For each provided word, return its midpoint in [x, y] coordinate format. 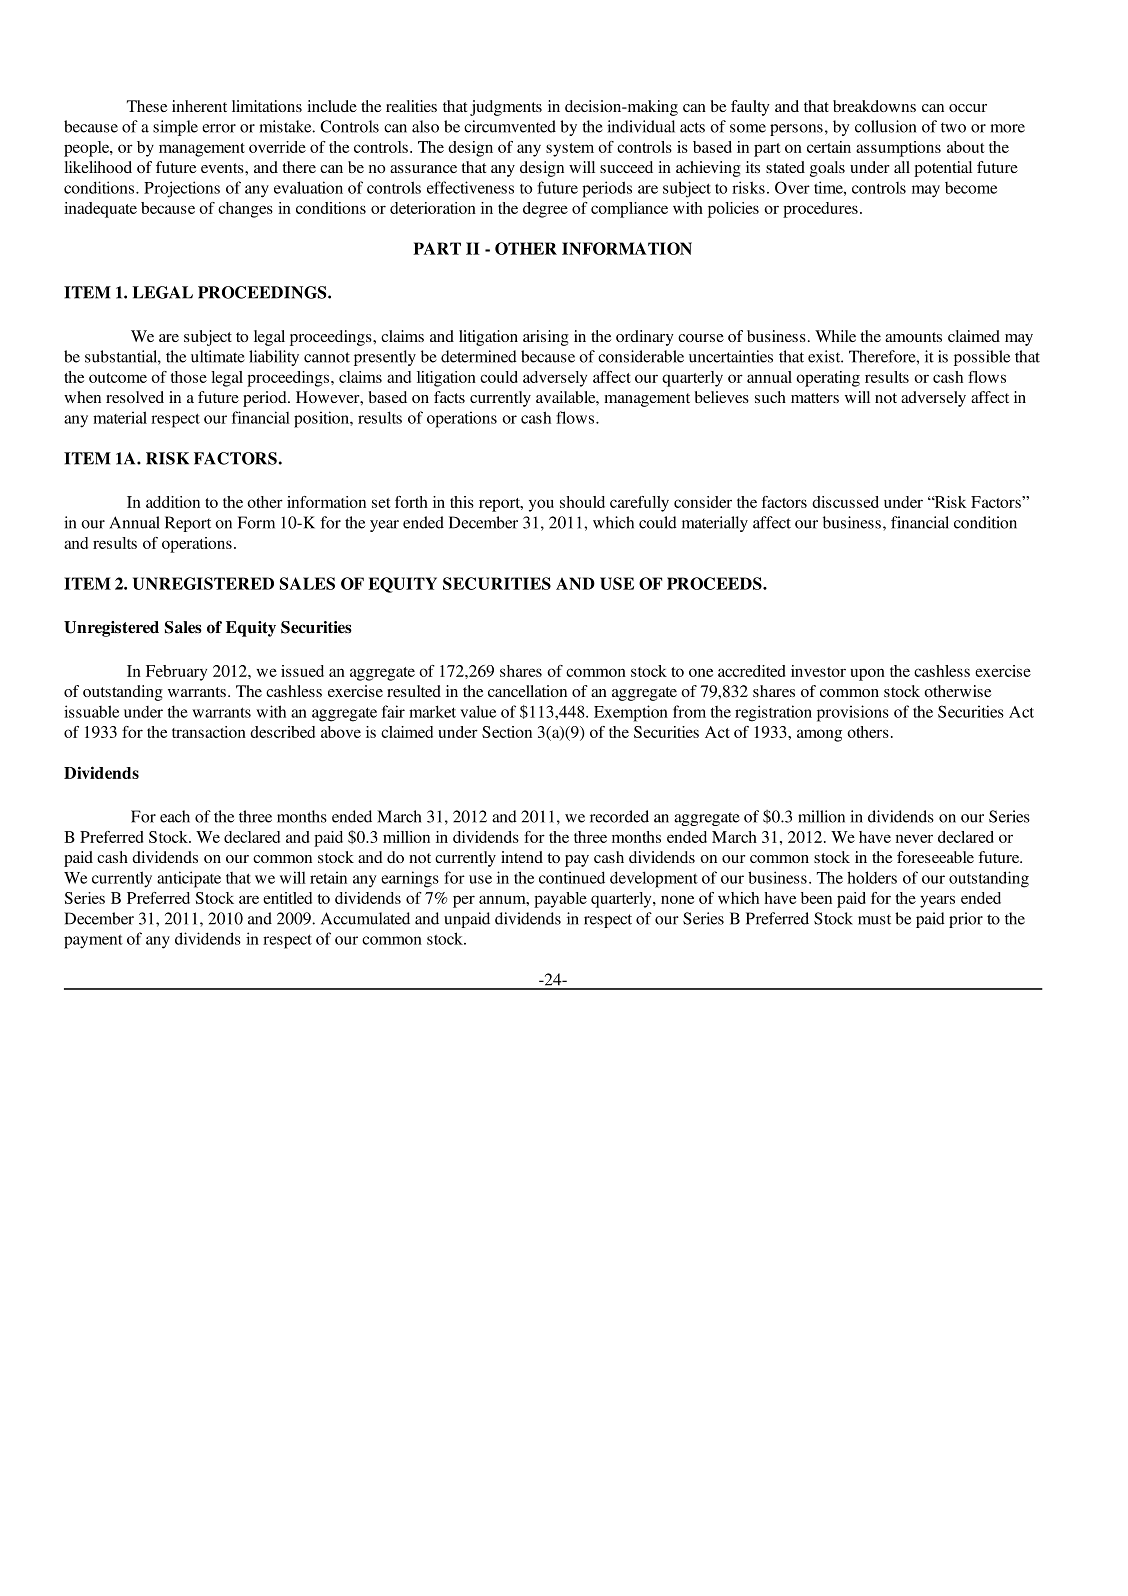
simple [175, 128]
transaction [209, 732]
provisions [853, 713]
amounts [913, 337]
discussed [845, 502]
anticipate [189, 879]
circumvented [510, 126]
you [541, 505]
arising [546, 338]
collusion [885, 126]
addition [173, 502]
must [874, 919]
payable [560, 900]
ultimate [218, 356]
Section [507, 732]
